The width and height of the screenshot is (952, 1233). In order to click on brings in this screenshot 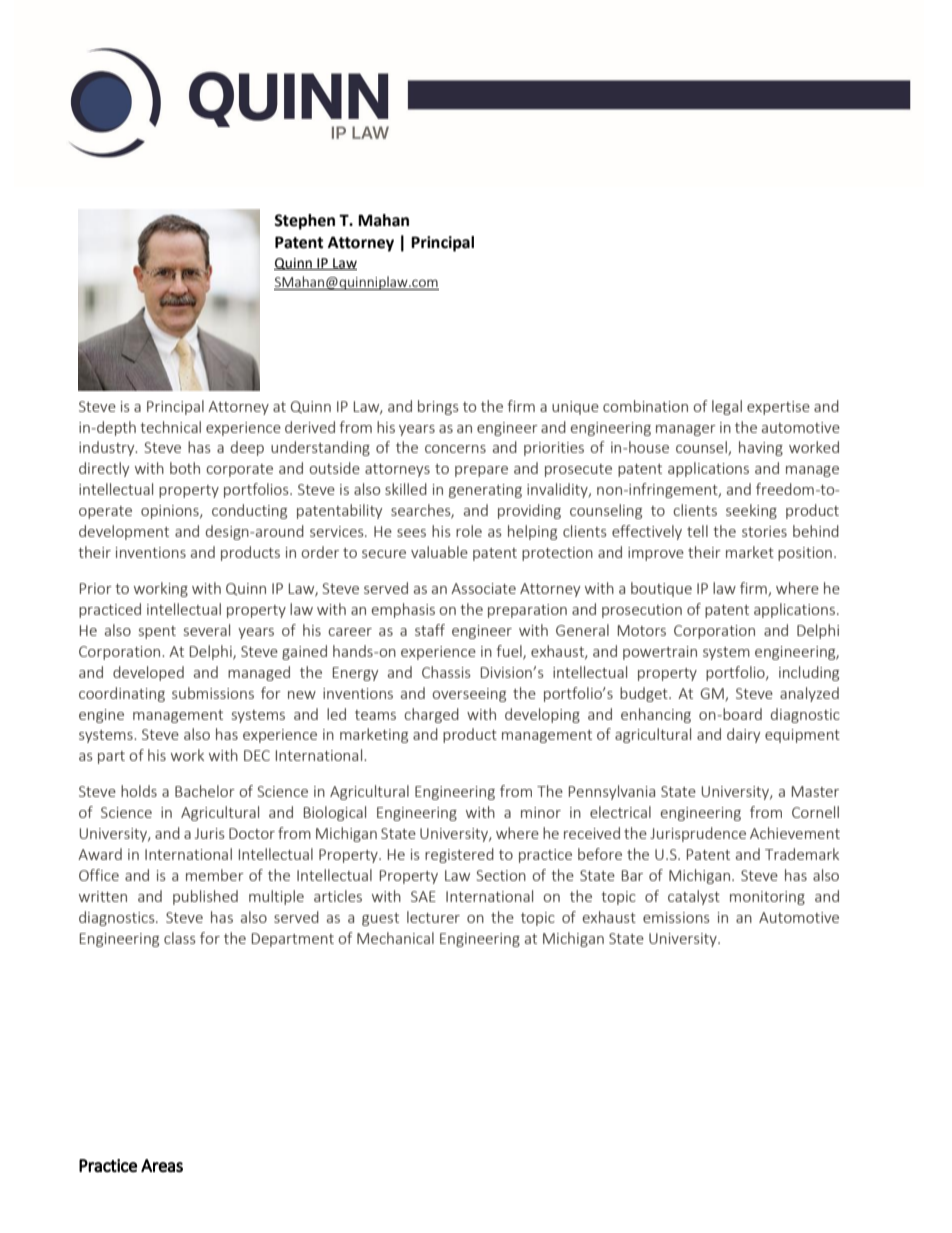, I will do `click(438, 407)`.
